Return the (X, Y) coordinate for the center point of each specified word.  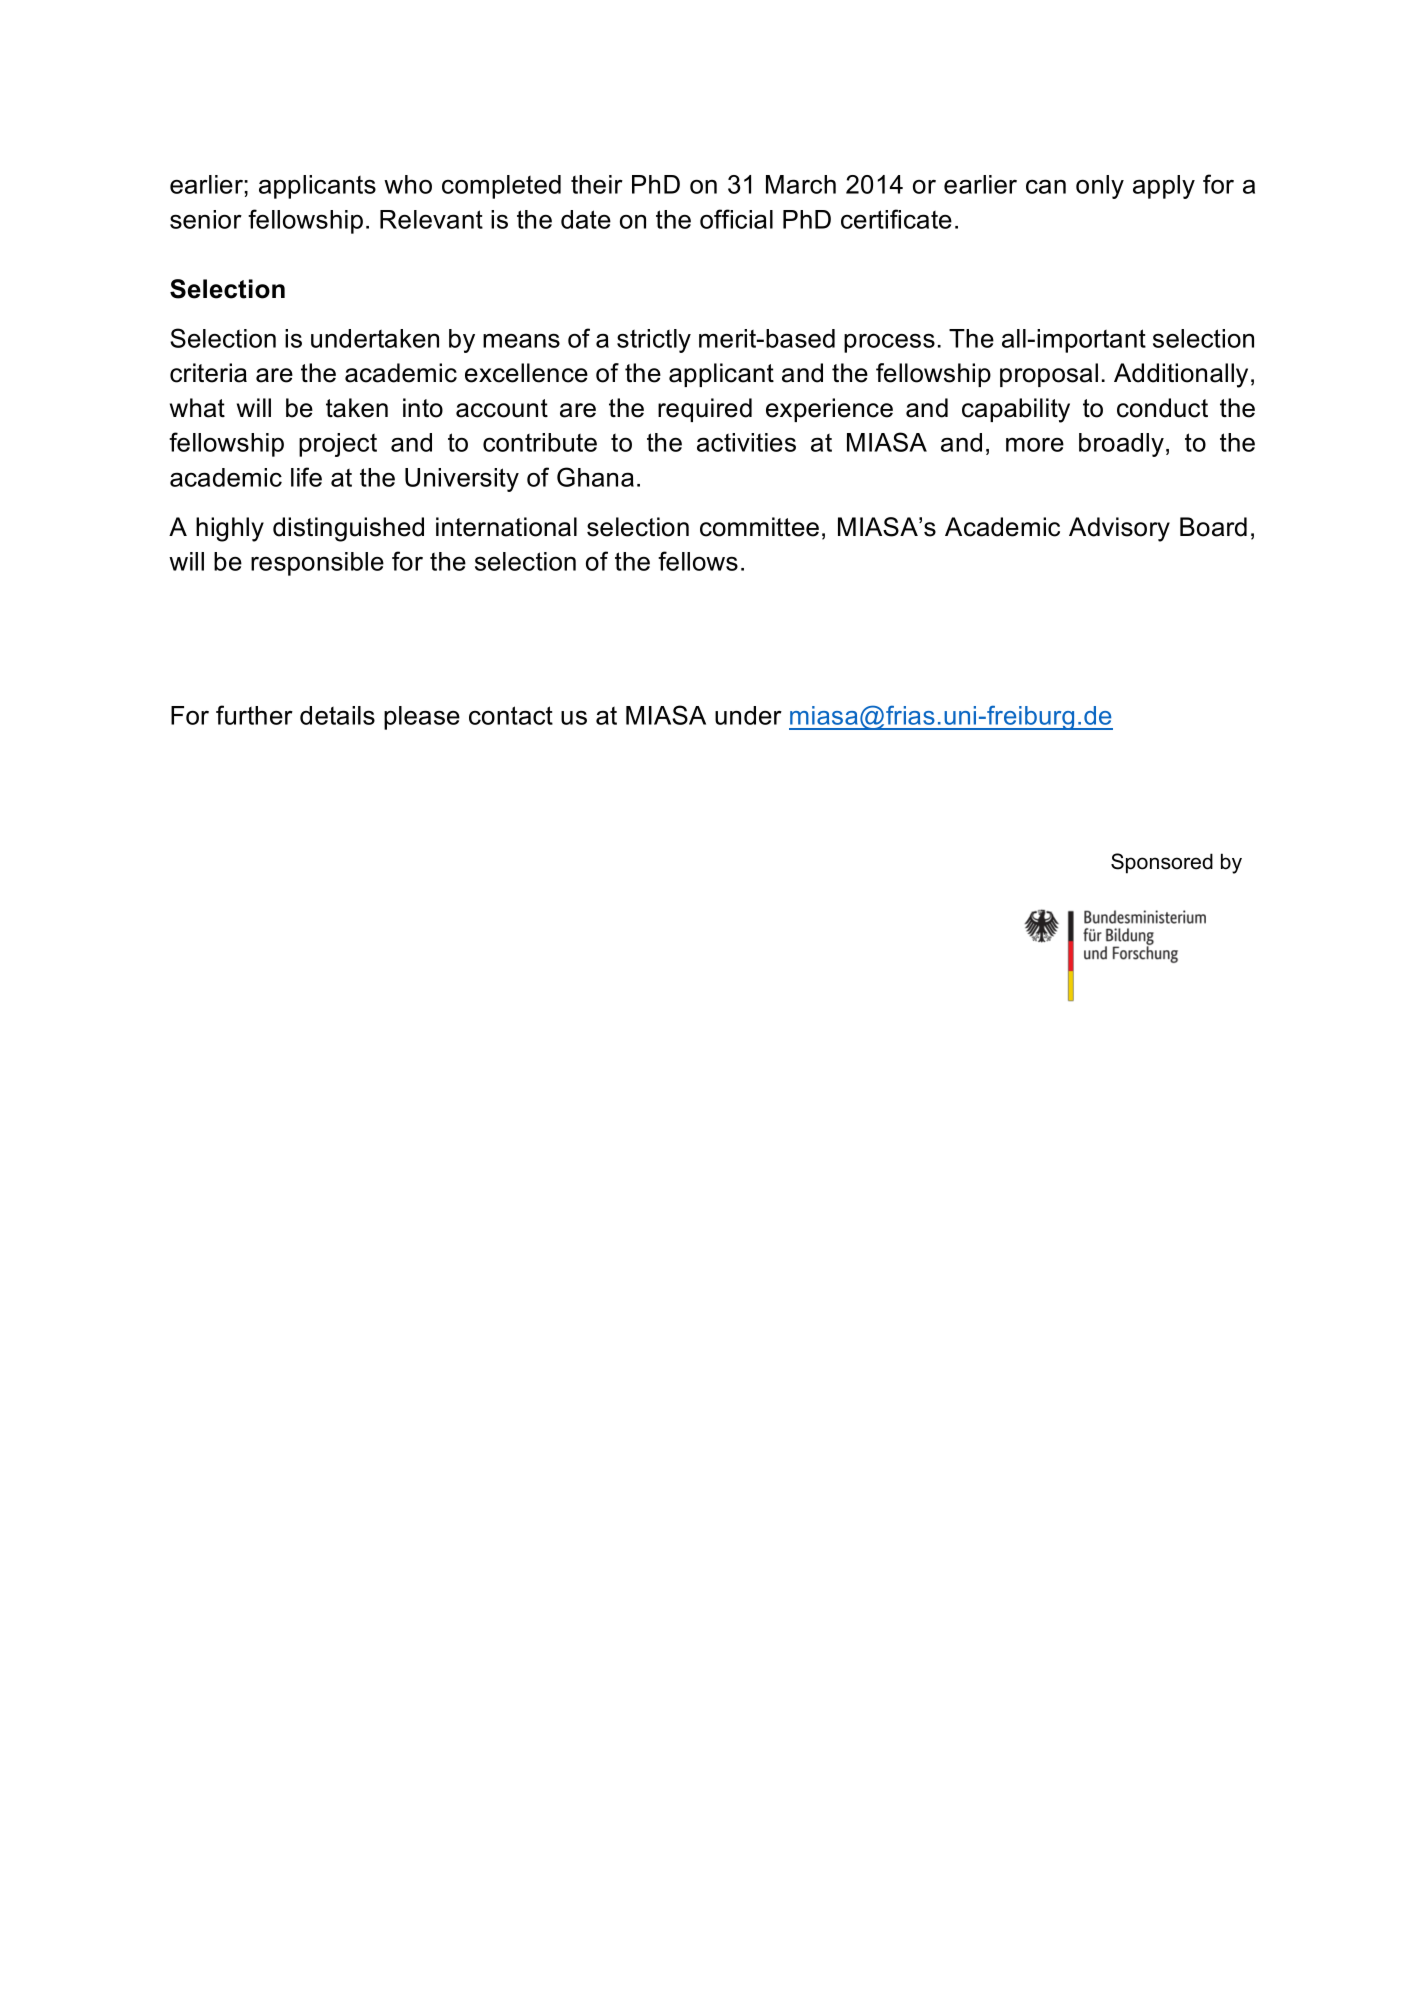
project (338, 445)
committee (759, 527)
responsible (317, 564)
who (408, 184)
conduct (1162, 408)
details (337, 715)
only (1100, 187)
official (736, 219)
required (705, 410)
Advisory (1119, 529)
